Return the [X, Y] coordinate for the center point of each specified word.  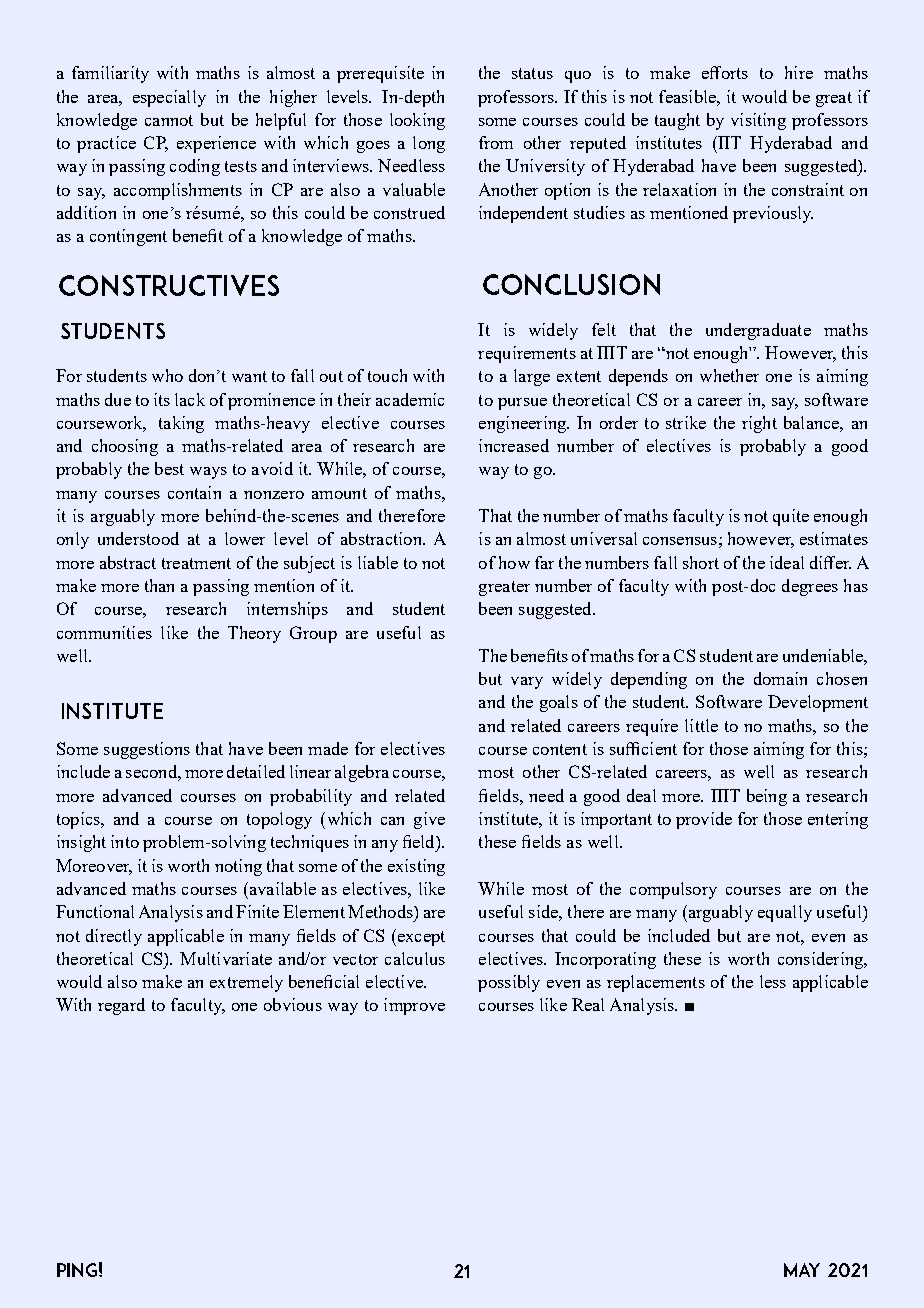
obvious [293, 1004]
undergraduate [758, 331]
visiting [758, 121]
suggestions [147, 750]
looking [417, 121]
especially [169, 98]
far [544, 562]
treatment [196, 563]
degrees [810, 587]
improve [414, 1006]
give [429, 820]
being [767, 797]
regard [121, 1006]
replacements [656, 983]
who [167, 375]
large [532, 377]
